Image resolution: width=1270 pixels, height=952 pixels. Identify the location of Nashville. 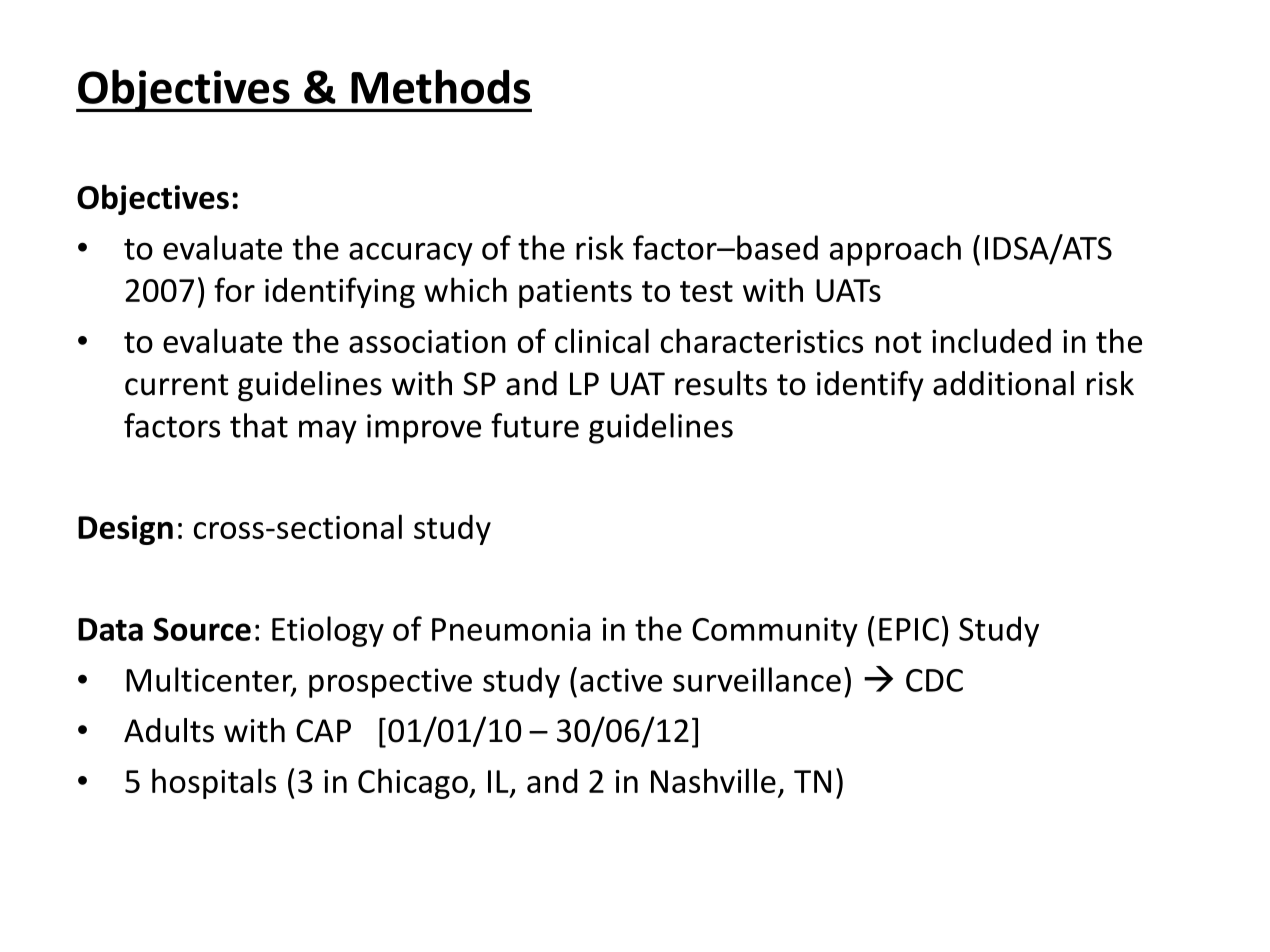
(713, 780).
